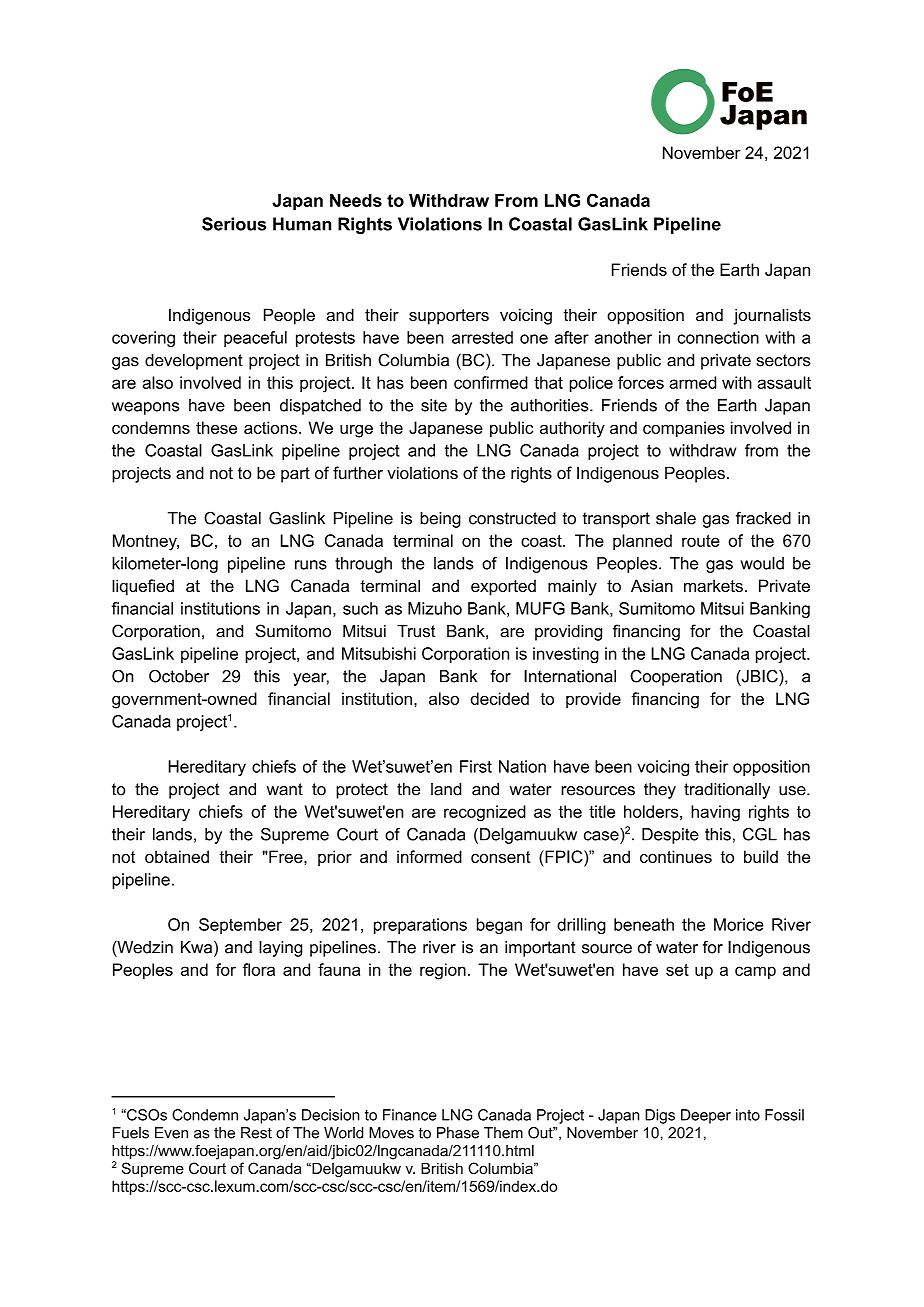 This screenshot has height=1307, width=924. What do you see at coordinates (179, 676) in the screenshot?
I see `October` at bounding box center [179, 676].
